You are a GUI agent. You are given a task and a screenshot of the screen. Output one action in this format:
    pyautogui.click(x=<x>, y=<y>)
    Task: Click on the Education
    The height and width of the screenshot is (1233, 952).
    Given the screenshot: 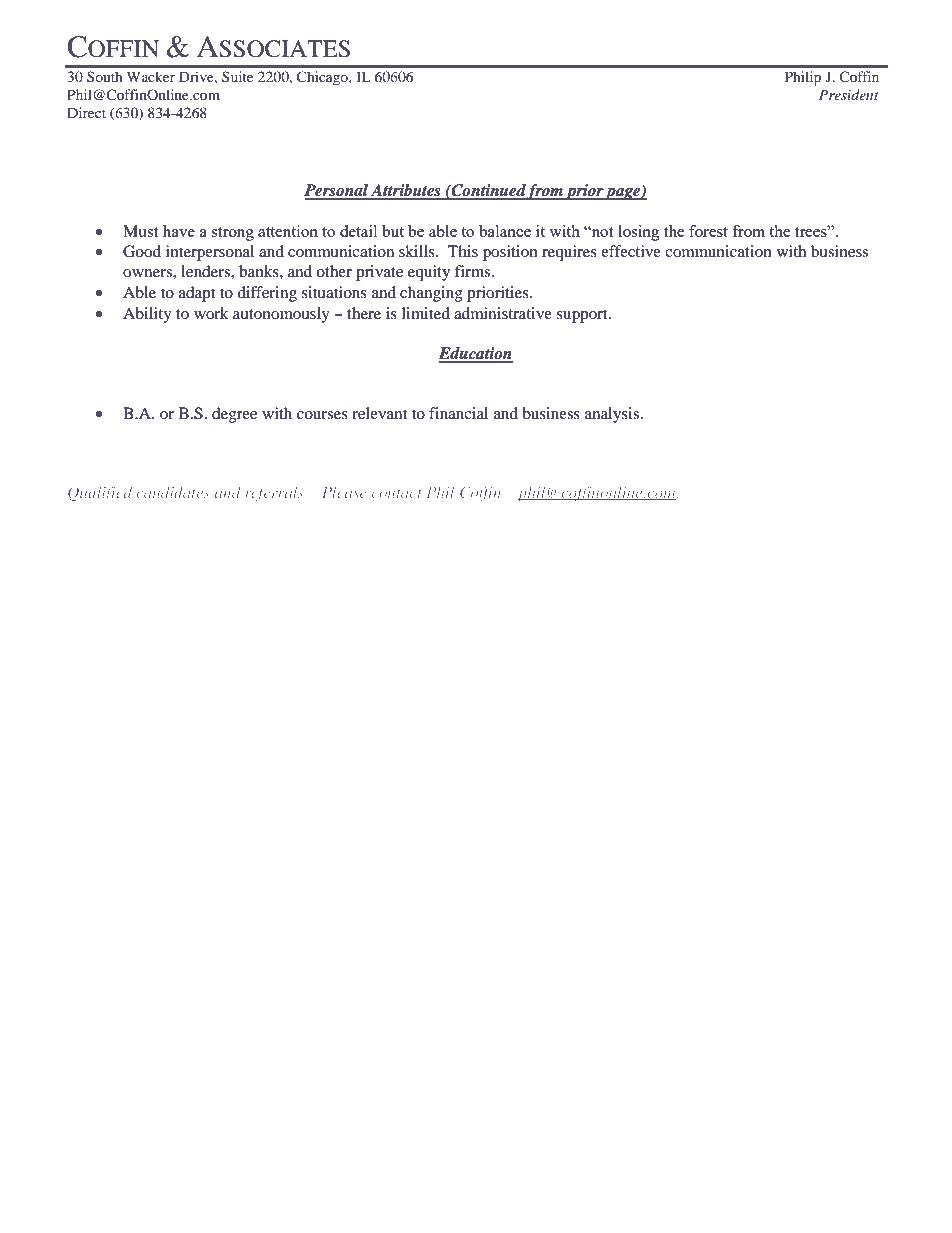 What is the action you would take?
    pyautogui.click(x=476, y=354)
